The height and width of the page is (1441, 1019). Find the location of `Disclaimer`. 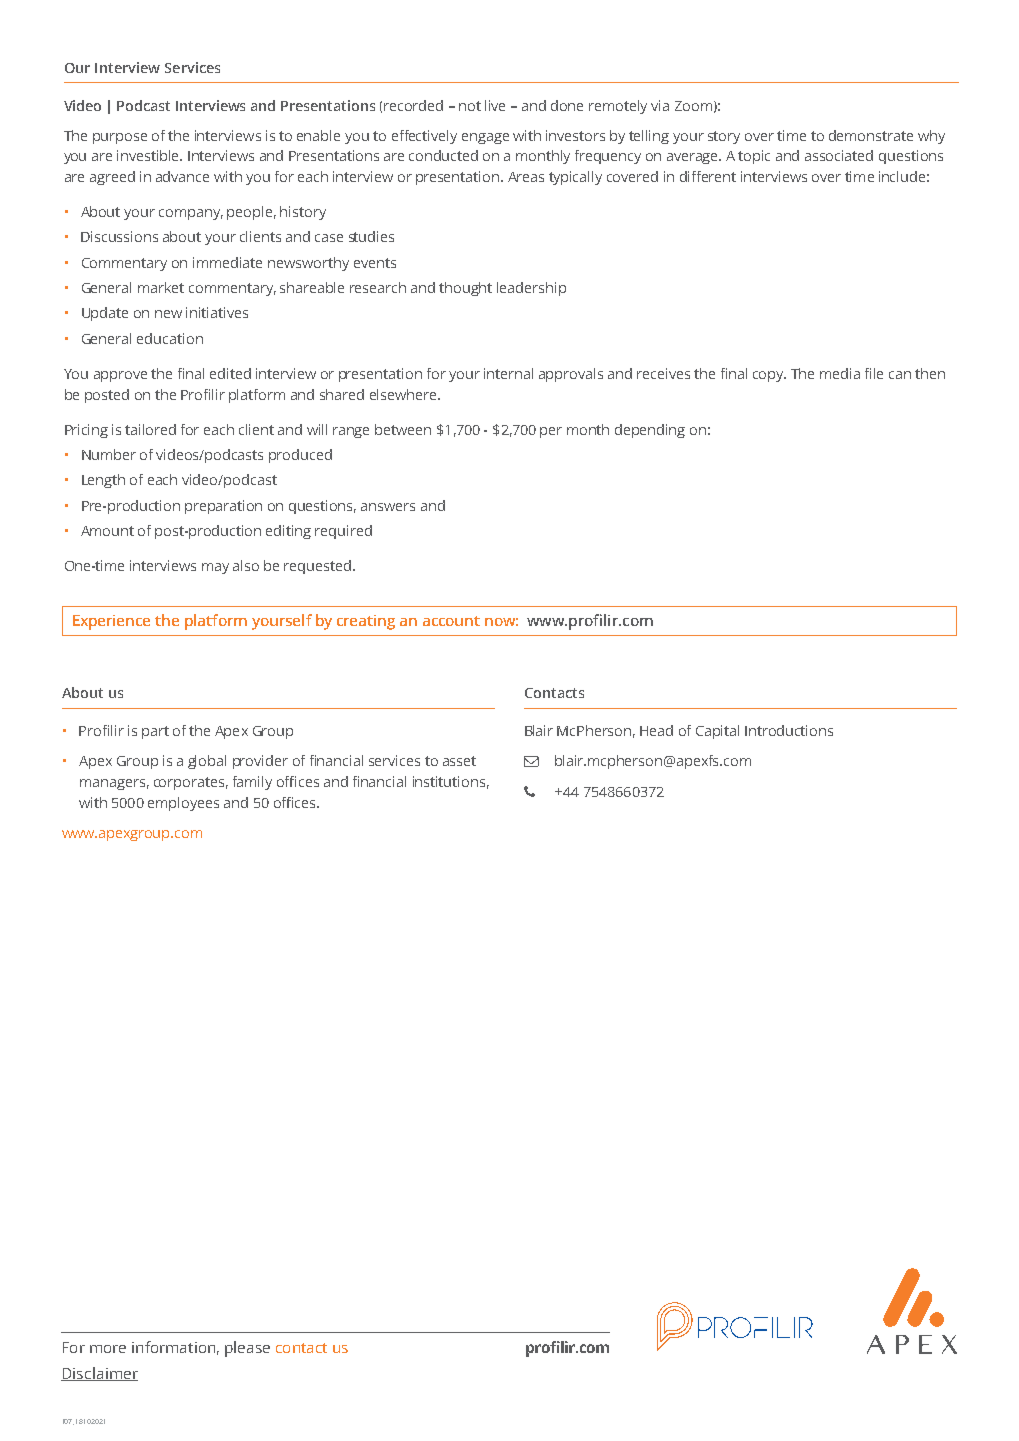

Disclaimer is located at coordinates (99, 1374).
